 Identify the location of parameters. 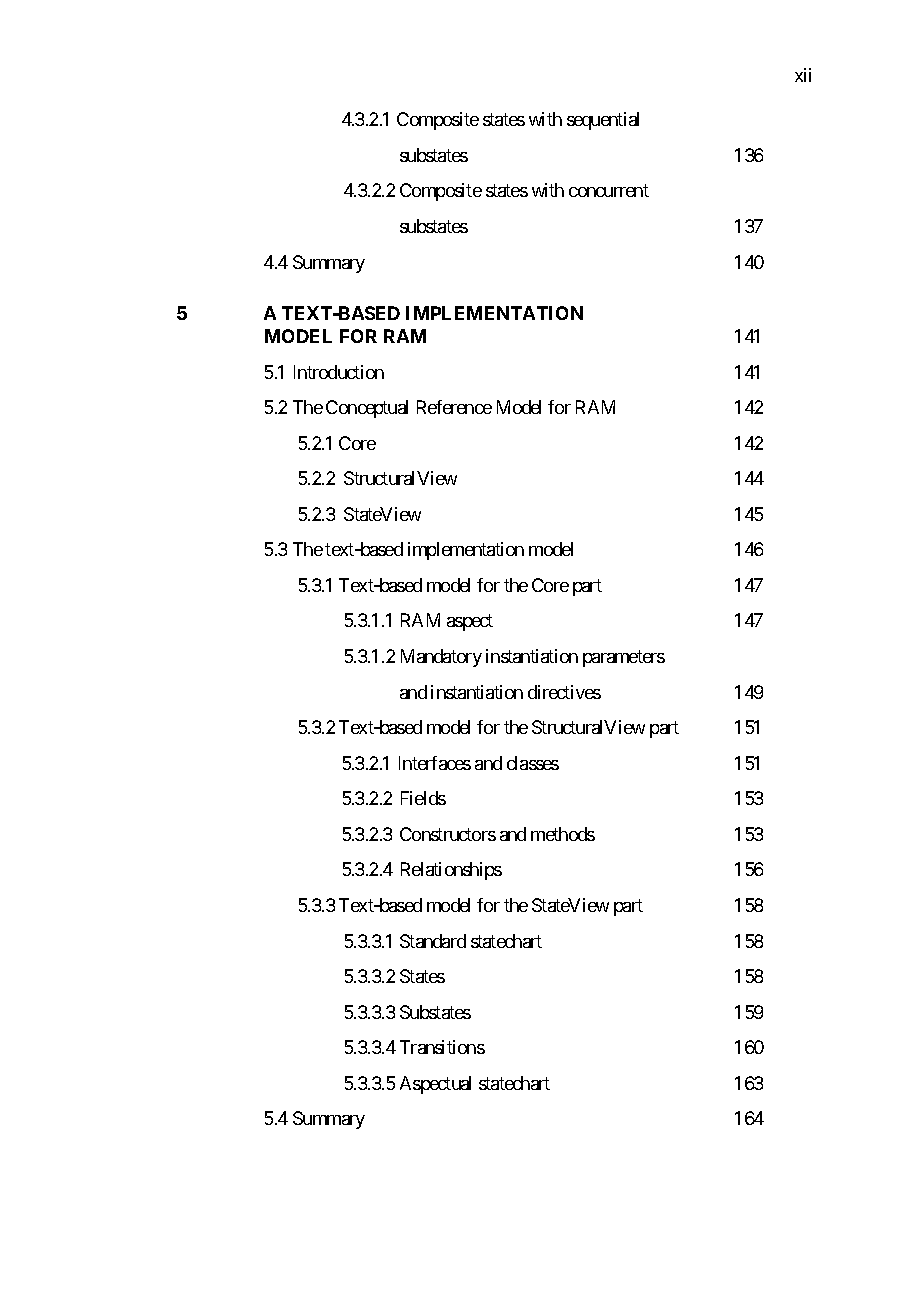
(624, 658).
